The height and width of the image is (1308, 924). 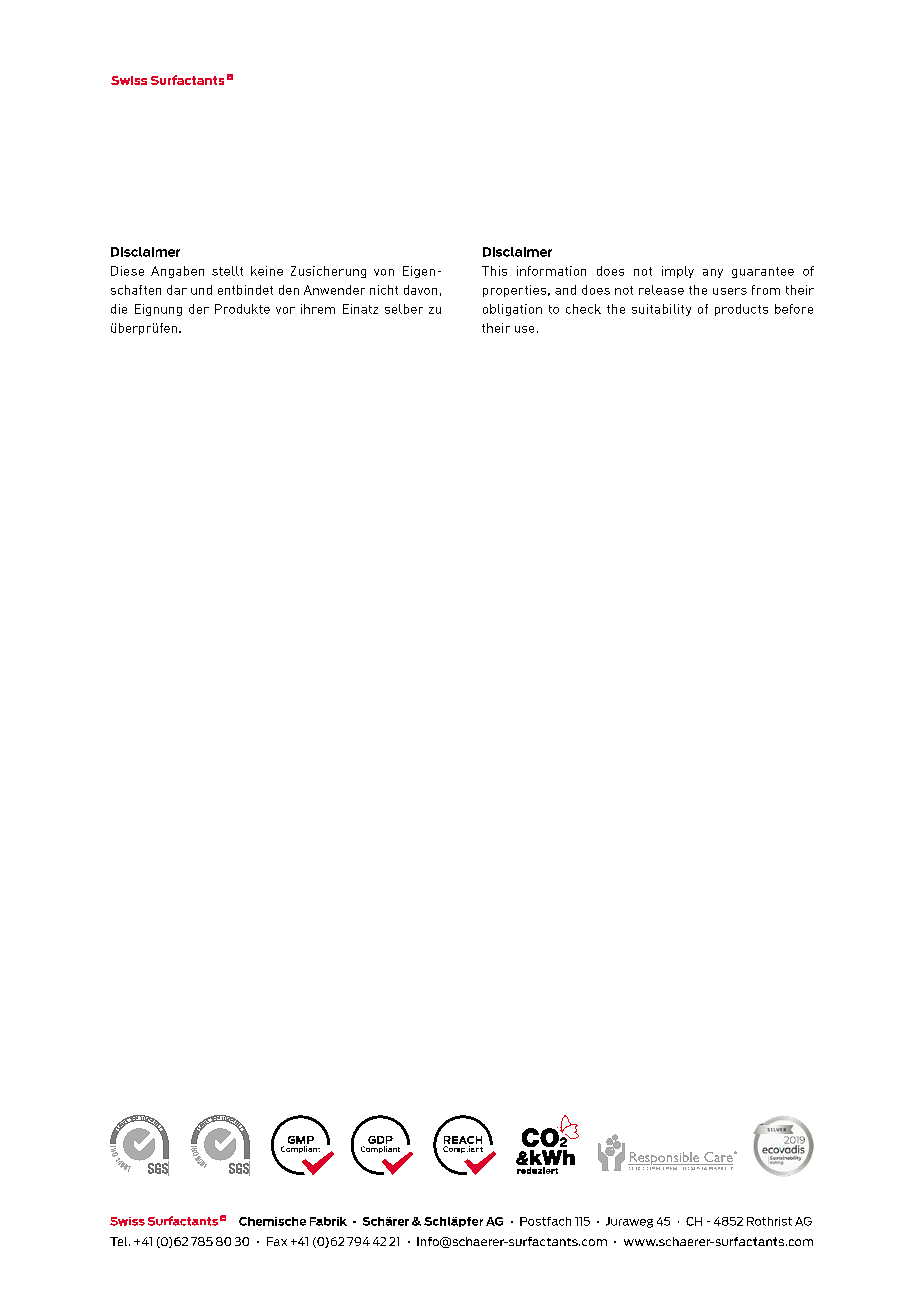 What do you see at coordinates (201, 290) in the image?
I see `und` at bounding box center [201, 290].
